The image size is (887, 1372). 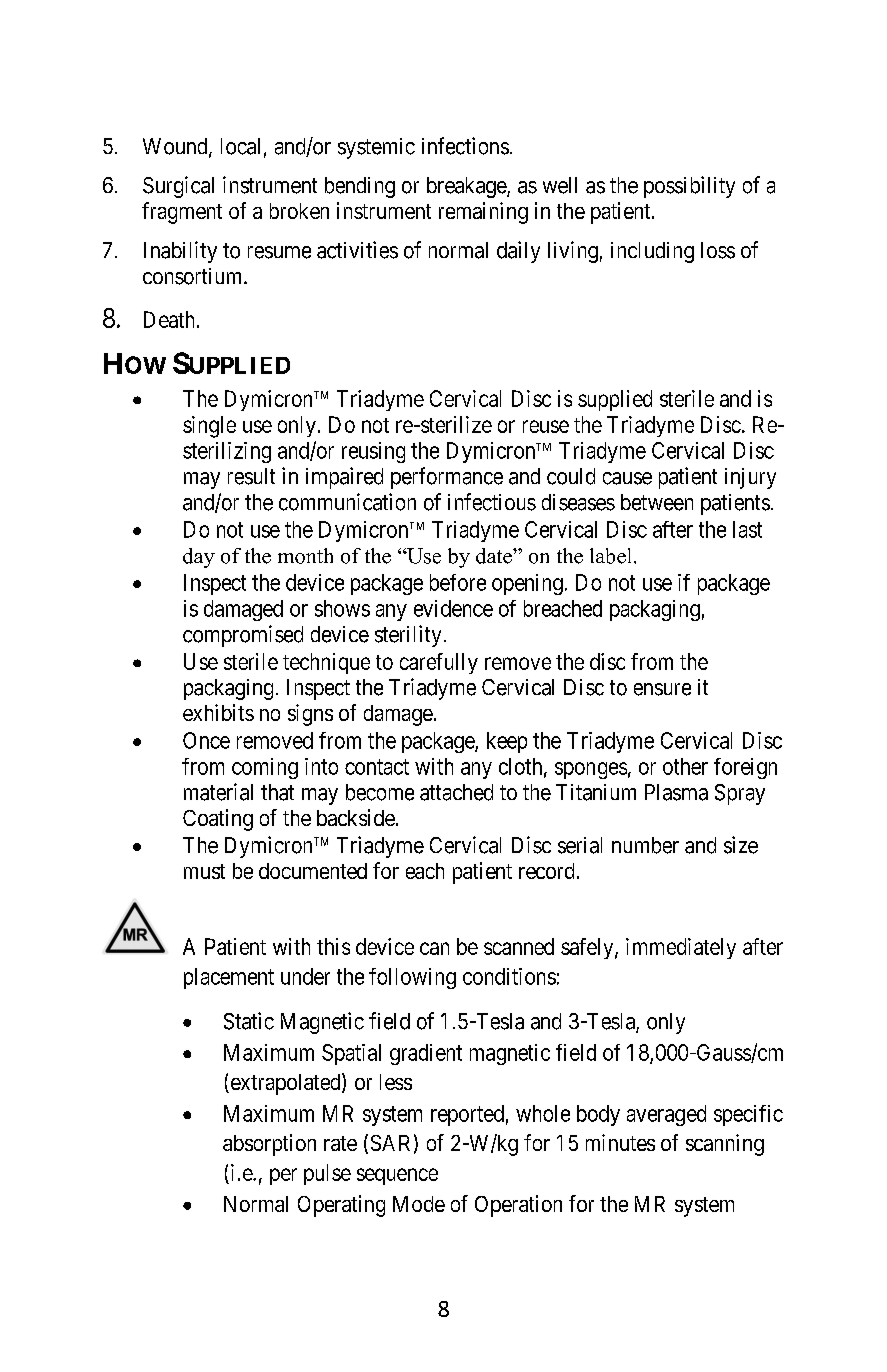 I want to click on day, so click(x=199, y=558).
